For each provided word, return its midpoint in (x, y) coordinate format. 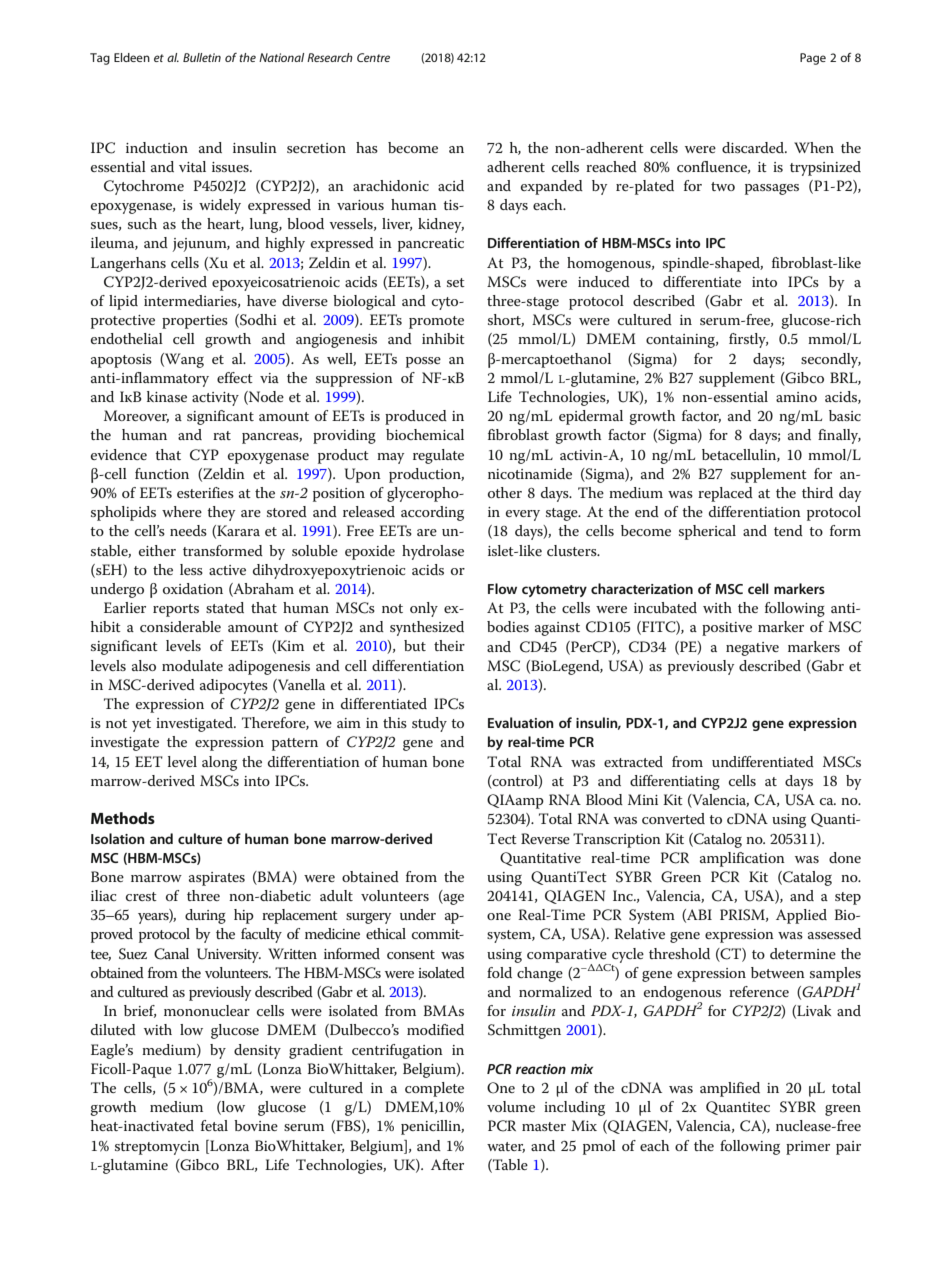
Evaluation (521, 722)
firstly (748, 340)
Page (813, 59)
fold (499, 972)
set (456, 282)
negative (752, 649)
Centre (373, 57)
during (205, 916)
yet (141, 725)
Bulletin (202, 57)
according (432, 513)
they (221, 513)
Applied (801, 916)
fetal (214, 1125)
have (261, 300)
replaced (725, 494)
